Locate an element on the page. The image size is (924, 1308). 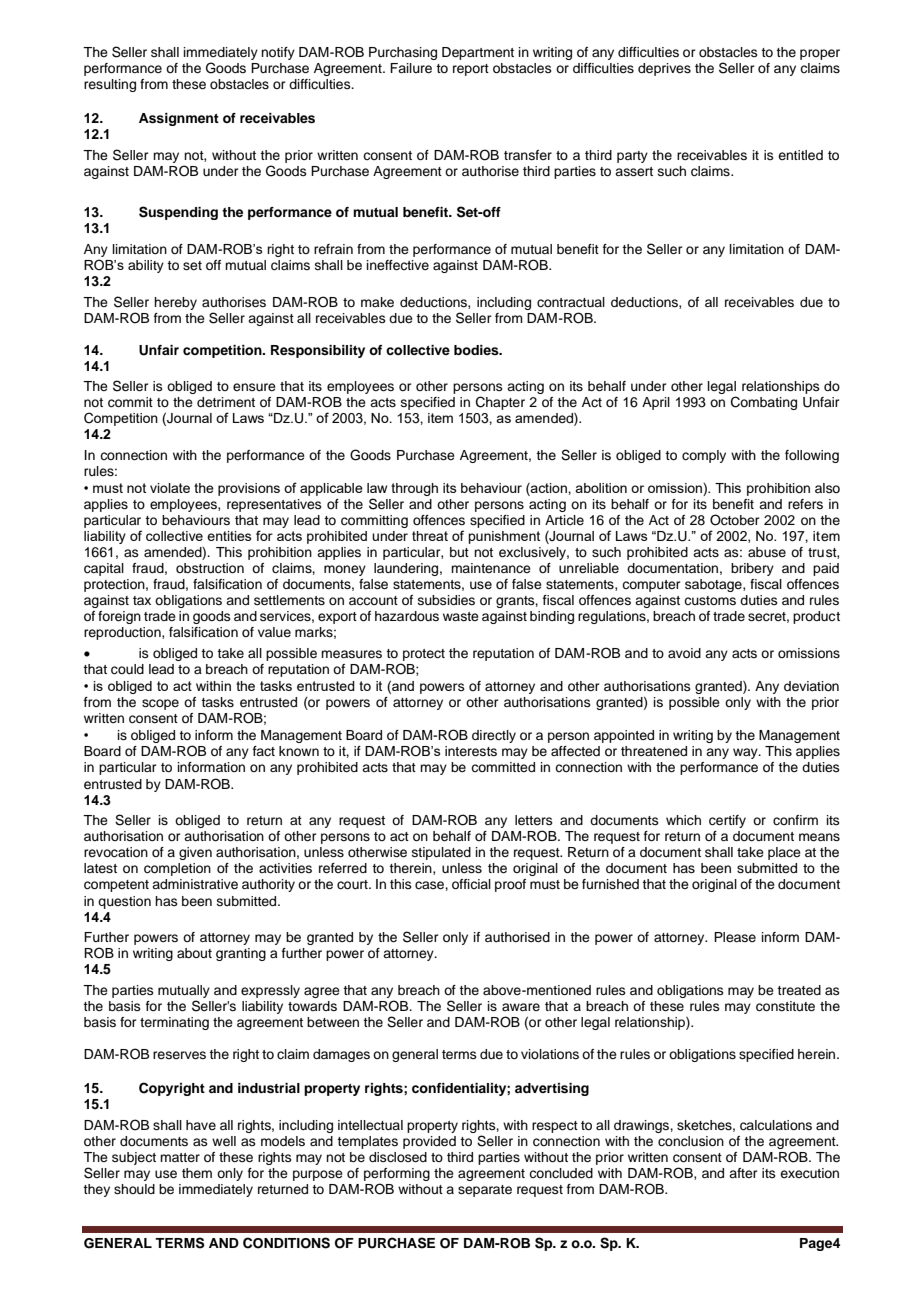
report is located at coordinates (471, 70).
